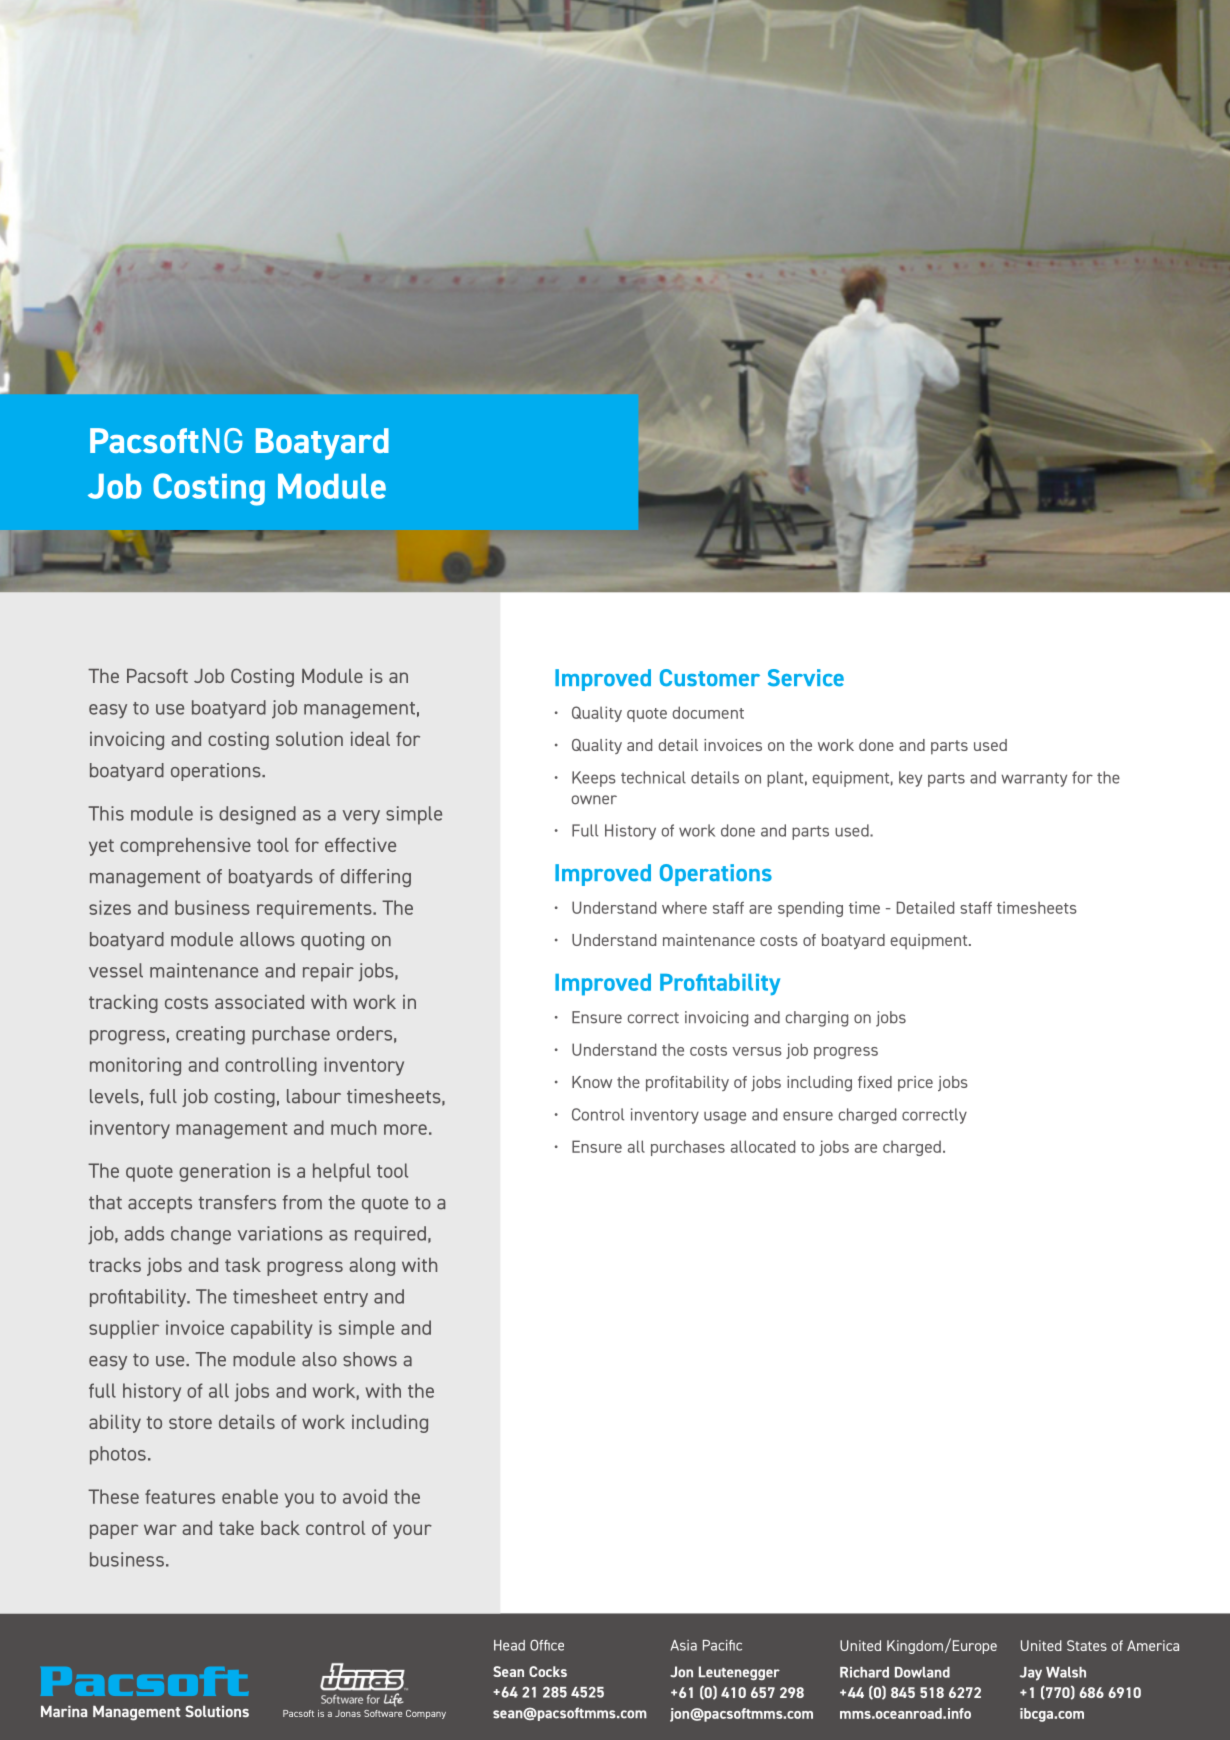 This document has width=1230, height=1740. What do you see at coordinates (314, 1096) in the document?
I see `labour` at bounding box center [314, 1096].
